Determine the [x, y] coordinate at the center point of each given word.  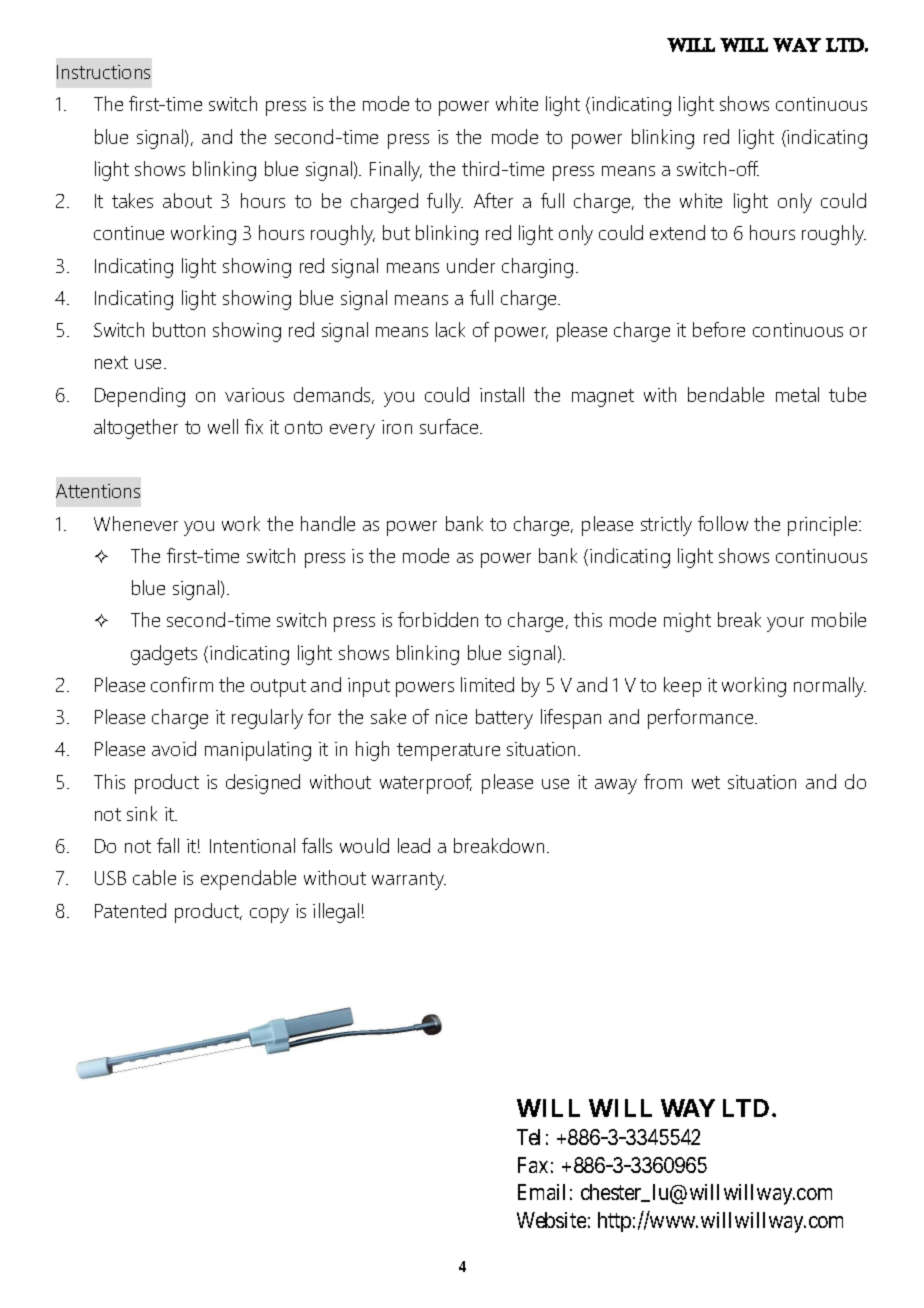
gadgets [164, 655]
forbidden [438, 619]
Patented [130, 910]
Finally [396, 171]
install [502, 394]
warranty [409, 881]
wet [706, 782]
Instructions [103, 72]
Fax [533, 1165]
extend [677, 232]
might [687, 622]
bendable [726, 394]
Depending [140, 397]
